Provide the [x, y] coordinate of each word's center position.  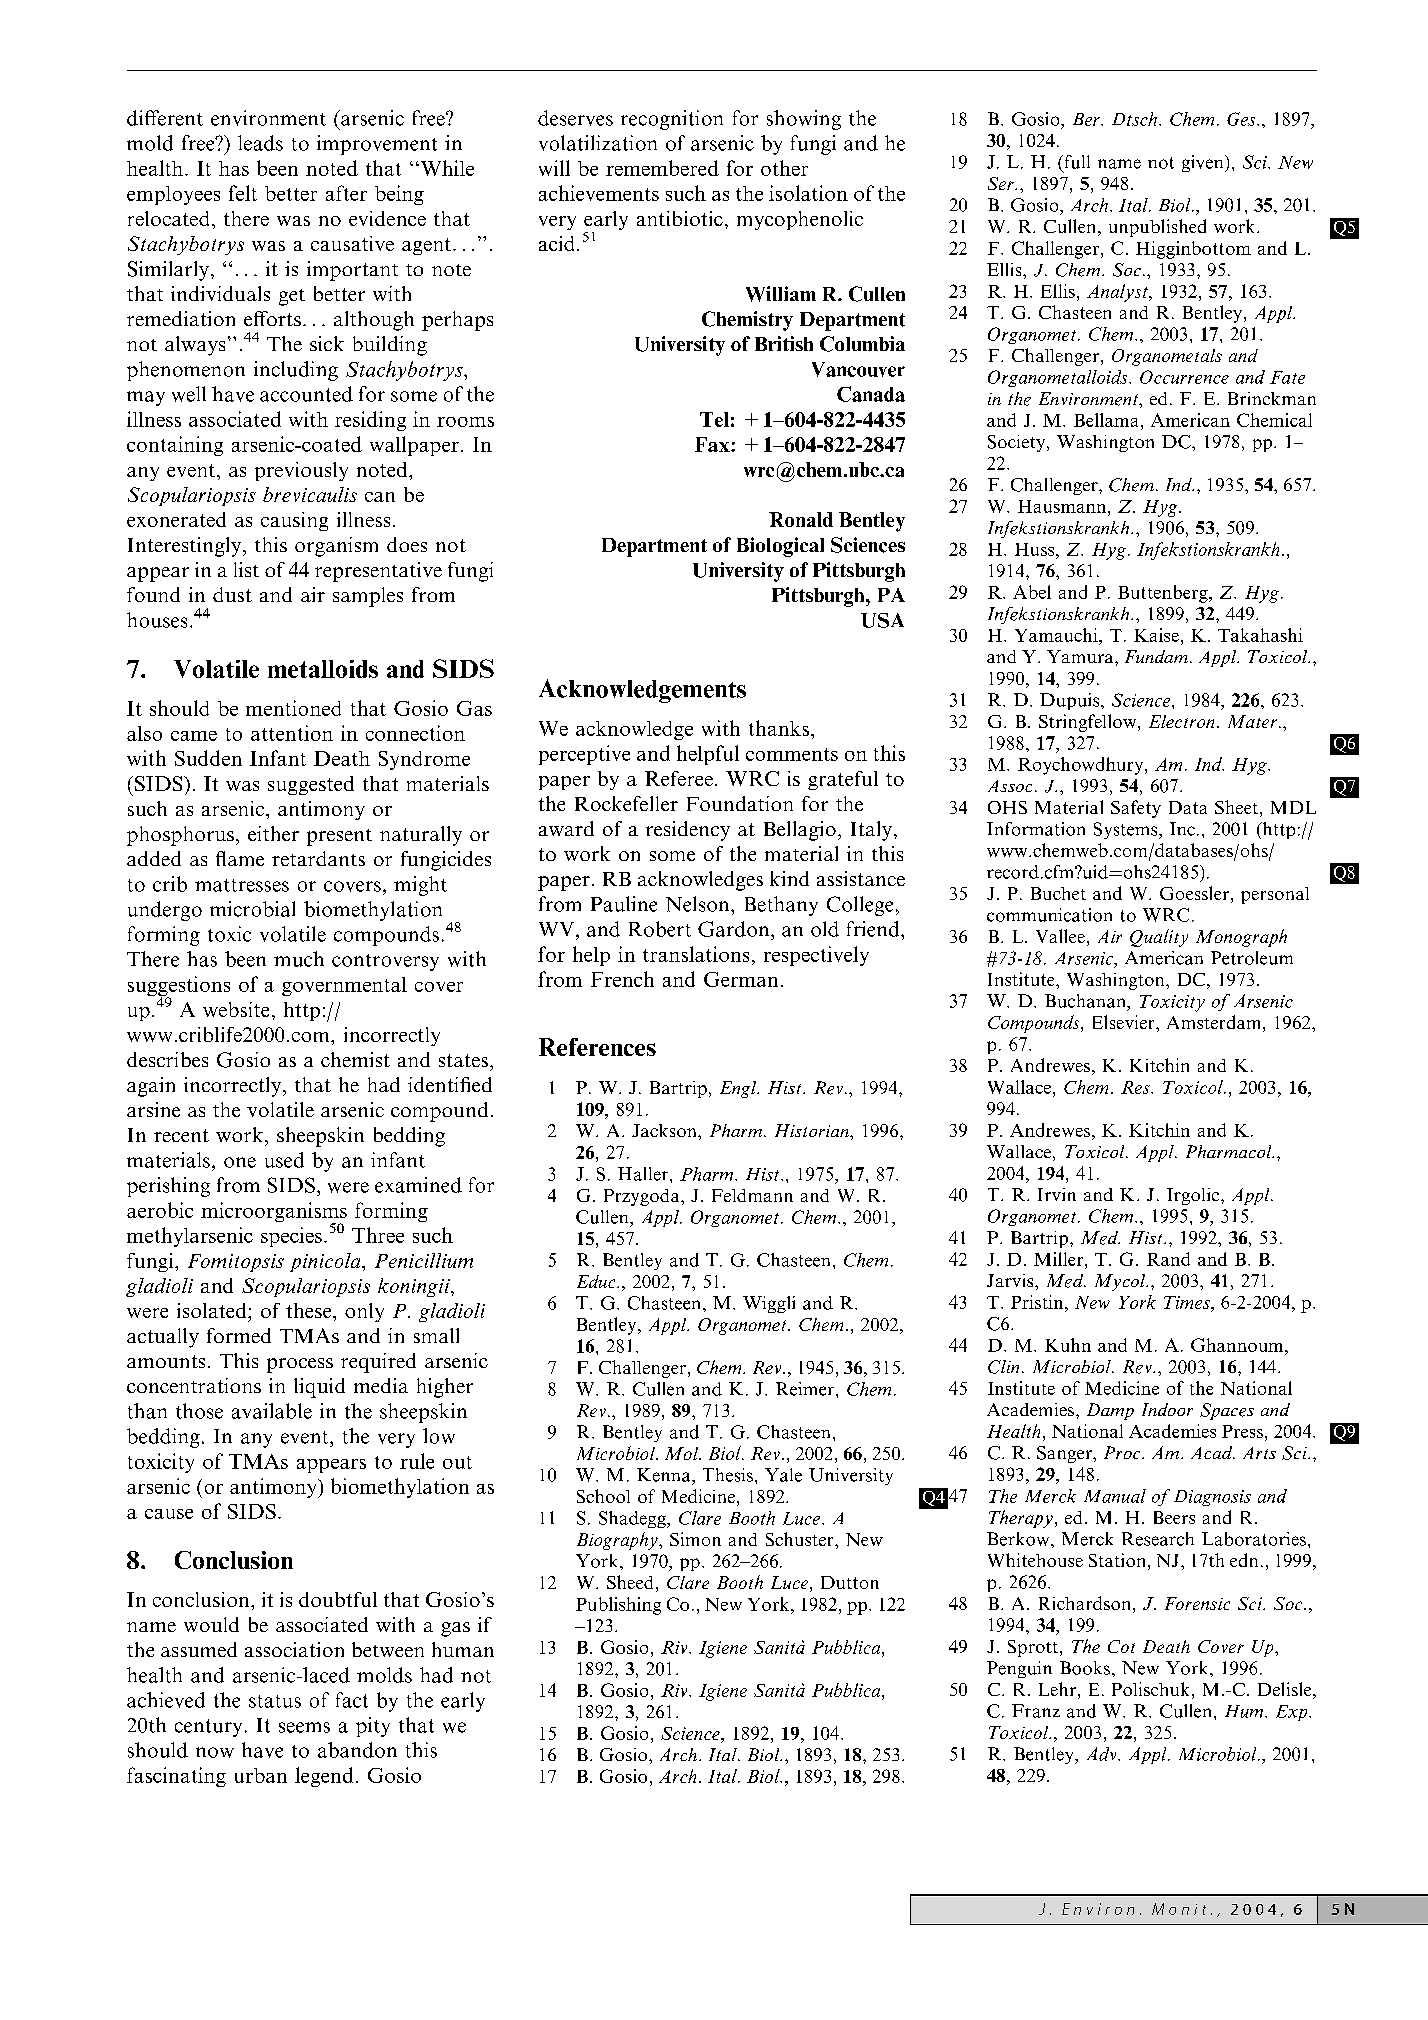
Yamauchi [1057, 635]
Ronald [801, 519]
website [236, 1009]
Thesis [728, 1475]
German [741, 979]
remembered [662, 168]
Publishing [618, 1606]
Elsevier [1125, 1022]
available [272, 1411]
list [246, 569]
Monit [1179, 1909]
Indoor [1167, 1409]
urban [261, 1775]
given [1204, 163]
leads [260, 143]
